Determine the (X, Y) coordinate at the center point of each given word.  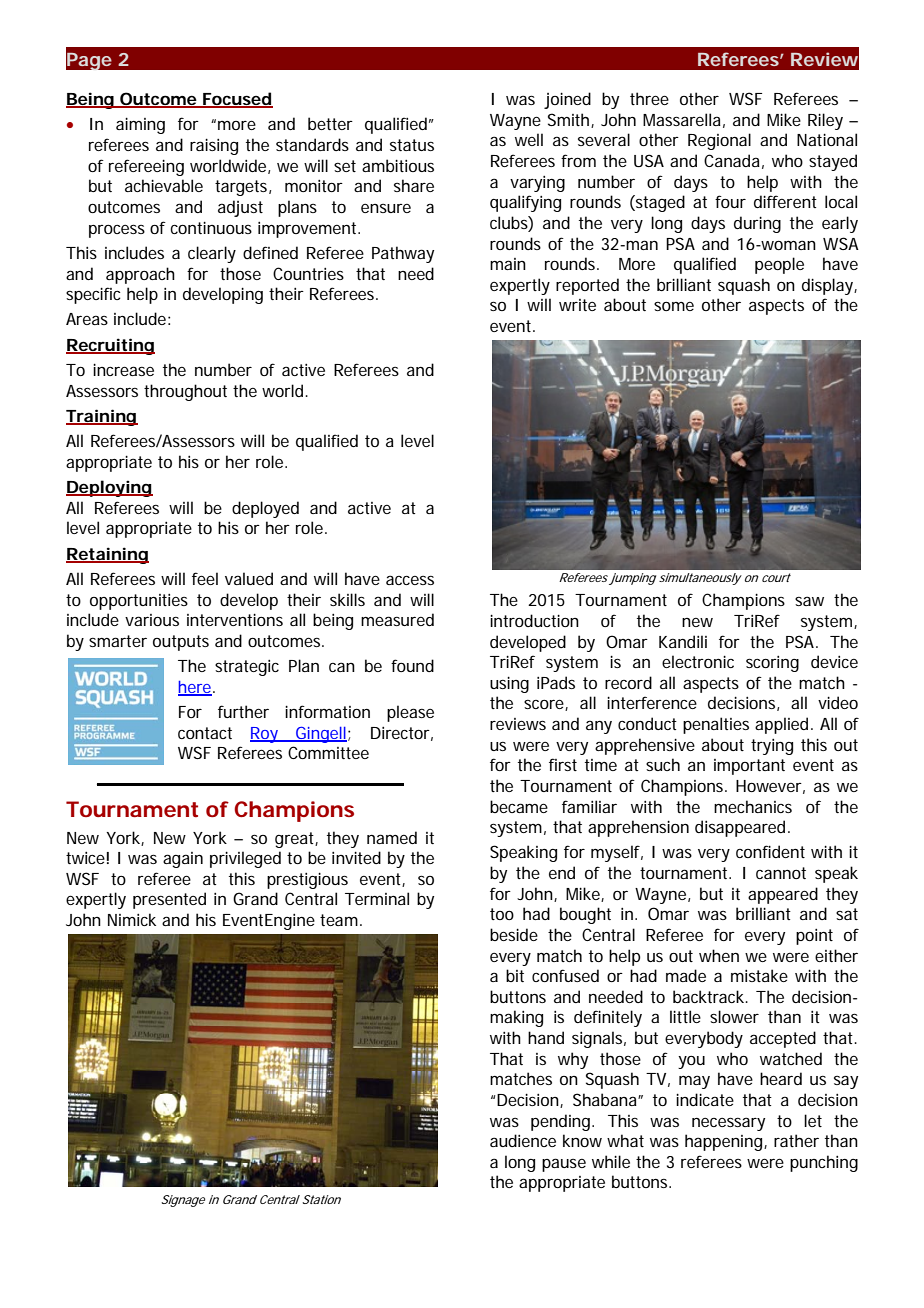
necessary (728, 1124)
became (519, 806)
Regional (719, 141)
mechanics (753, 806)
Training (101, 417)
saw (809, 601)
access (410, 580)
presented (169, 900)
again (183, 860)
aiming (140, 125)
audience (523, 1140)
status (412, 145)
